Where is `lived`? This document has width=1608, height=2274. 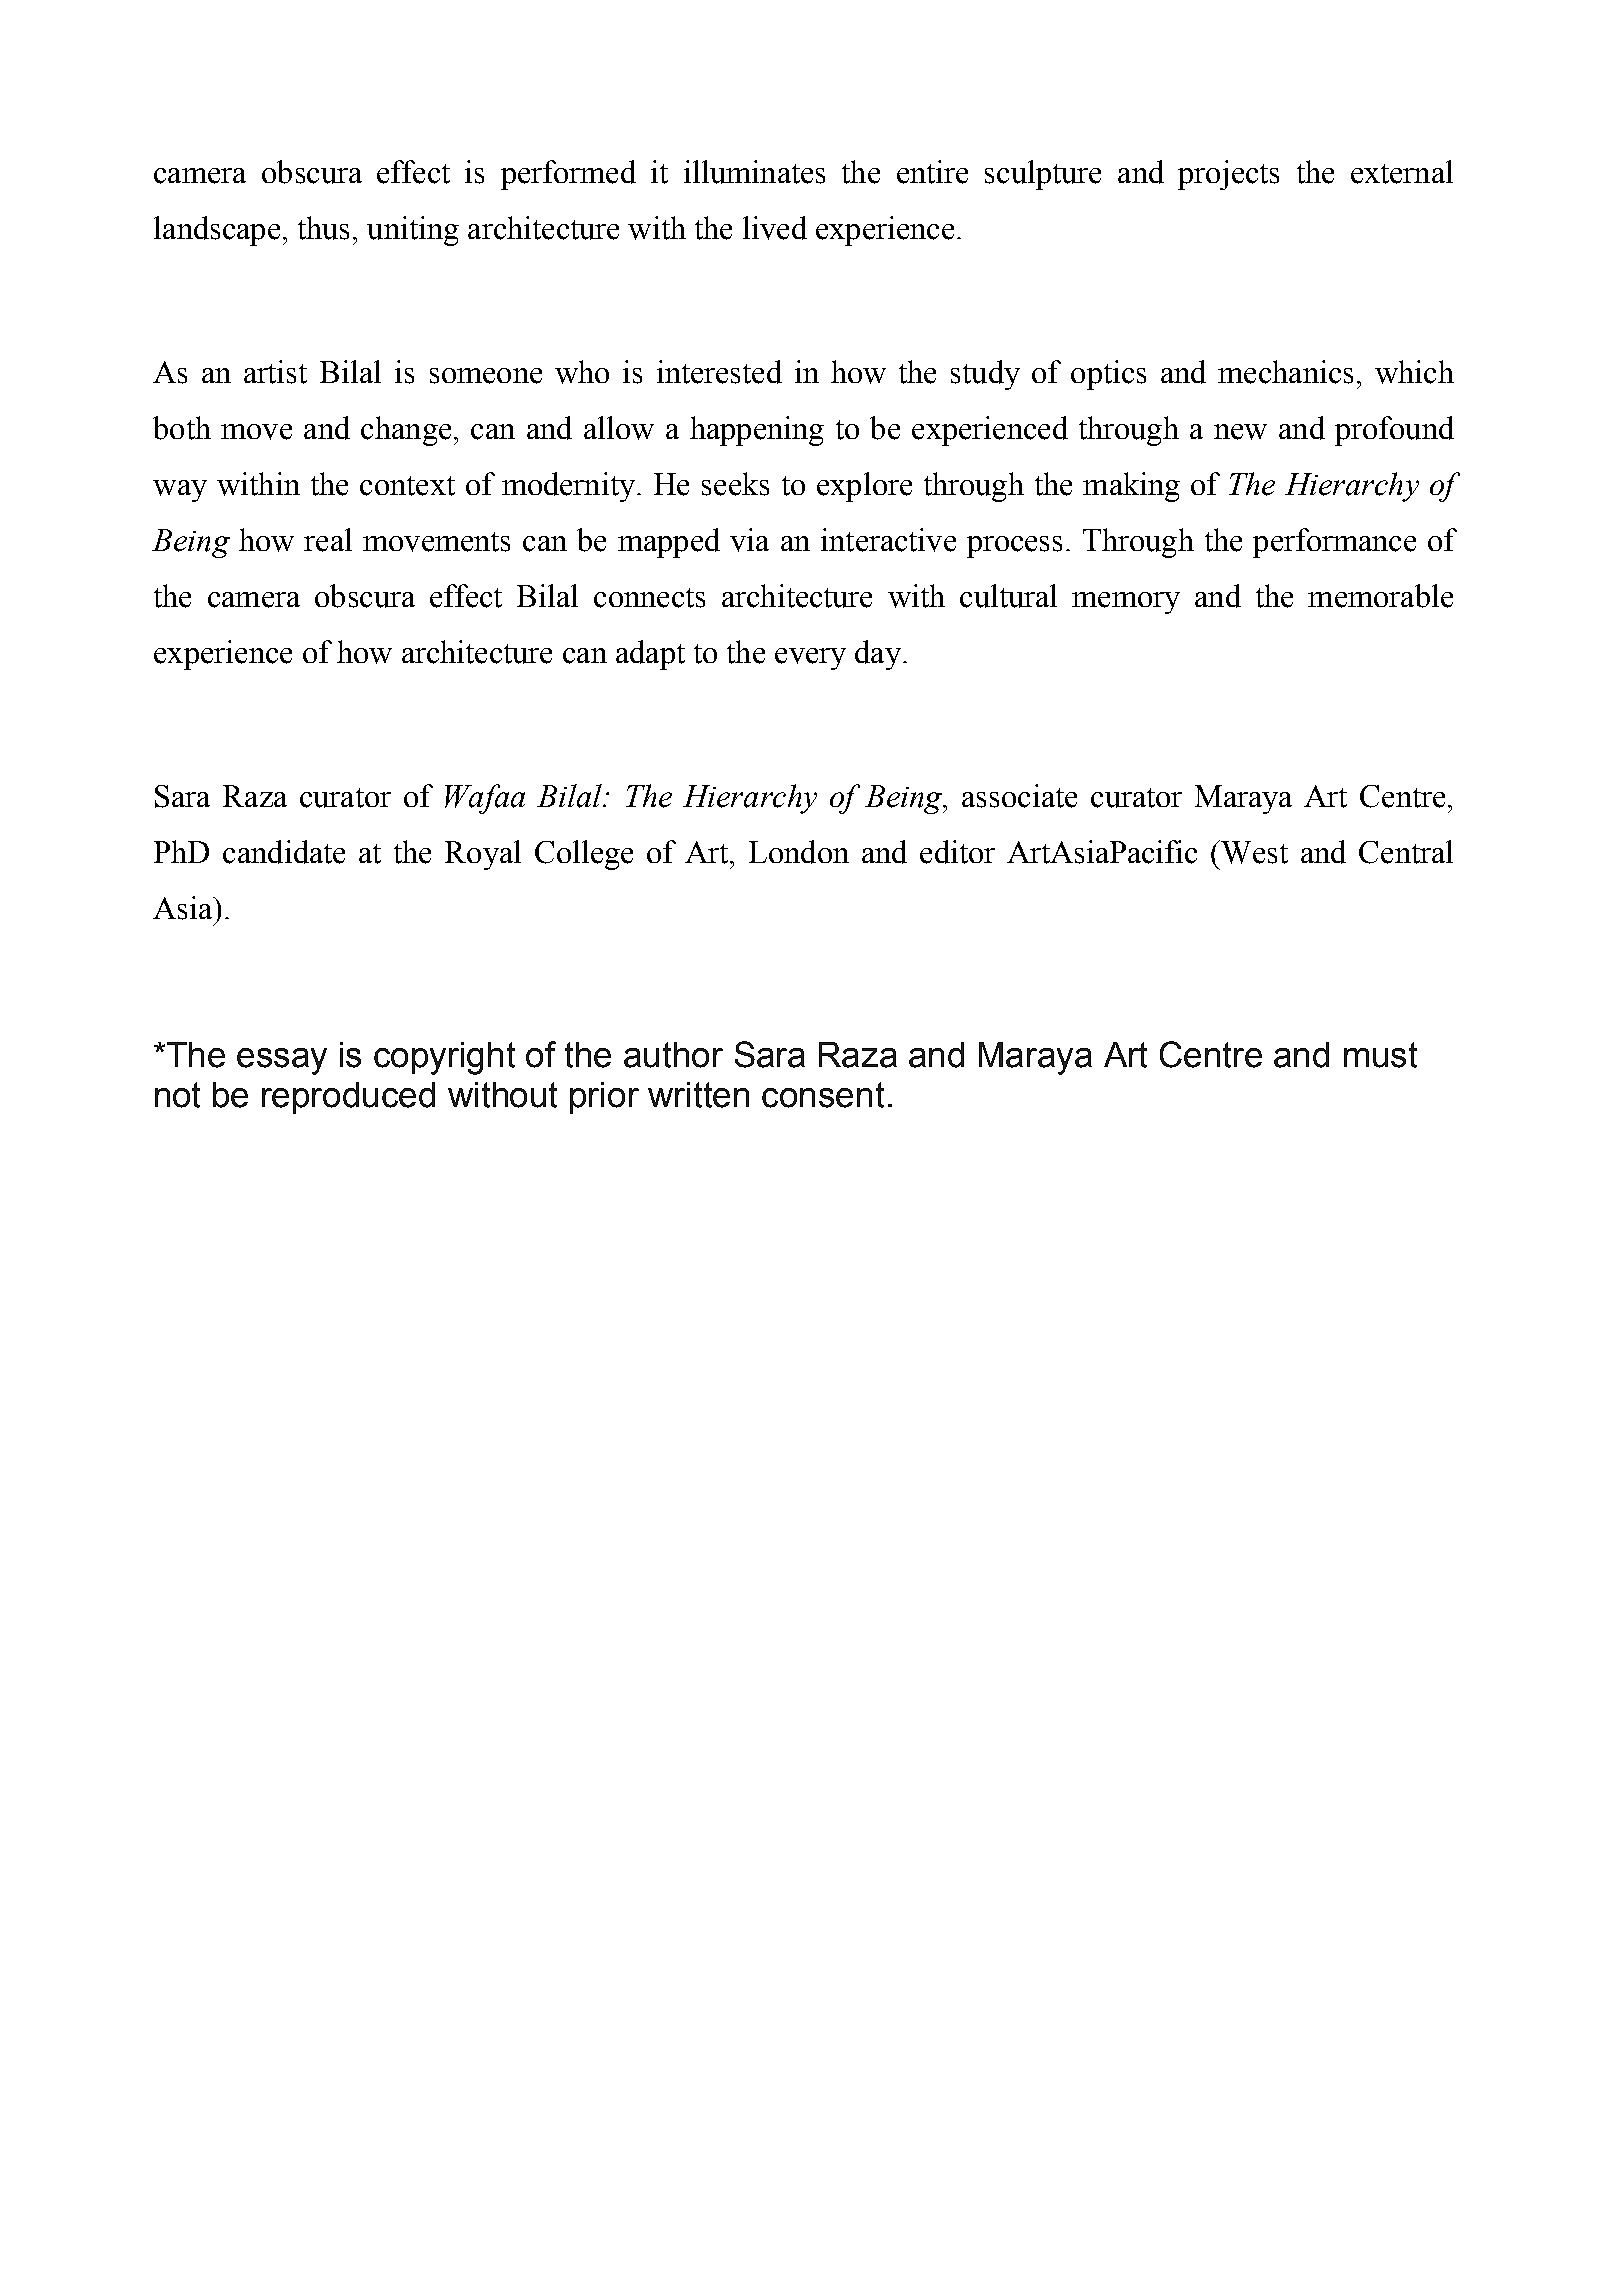
lived is located at coordinates (775, 228).
